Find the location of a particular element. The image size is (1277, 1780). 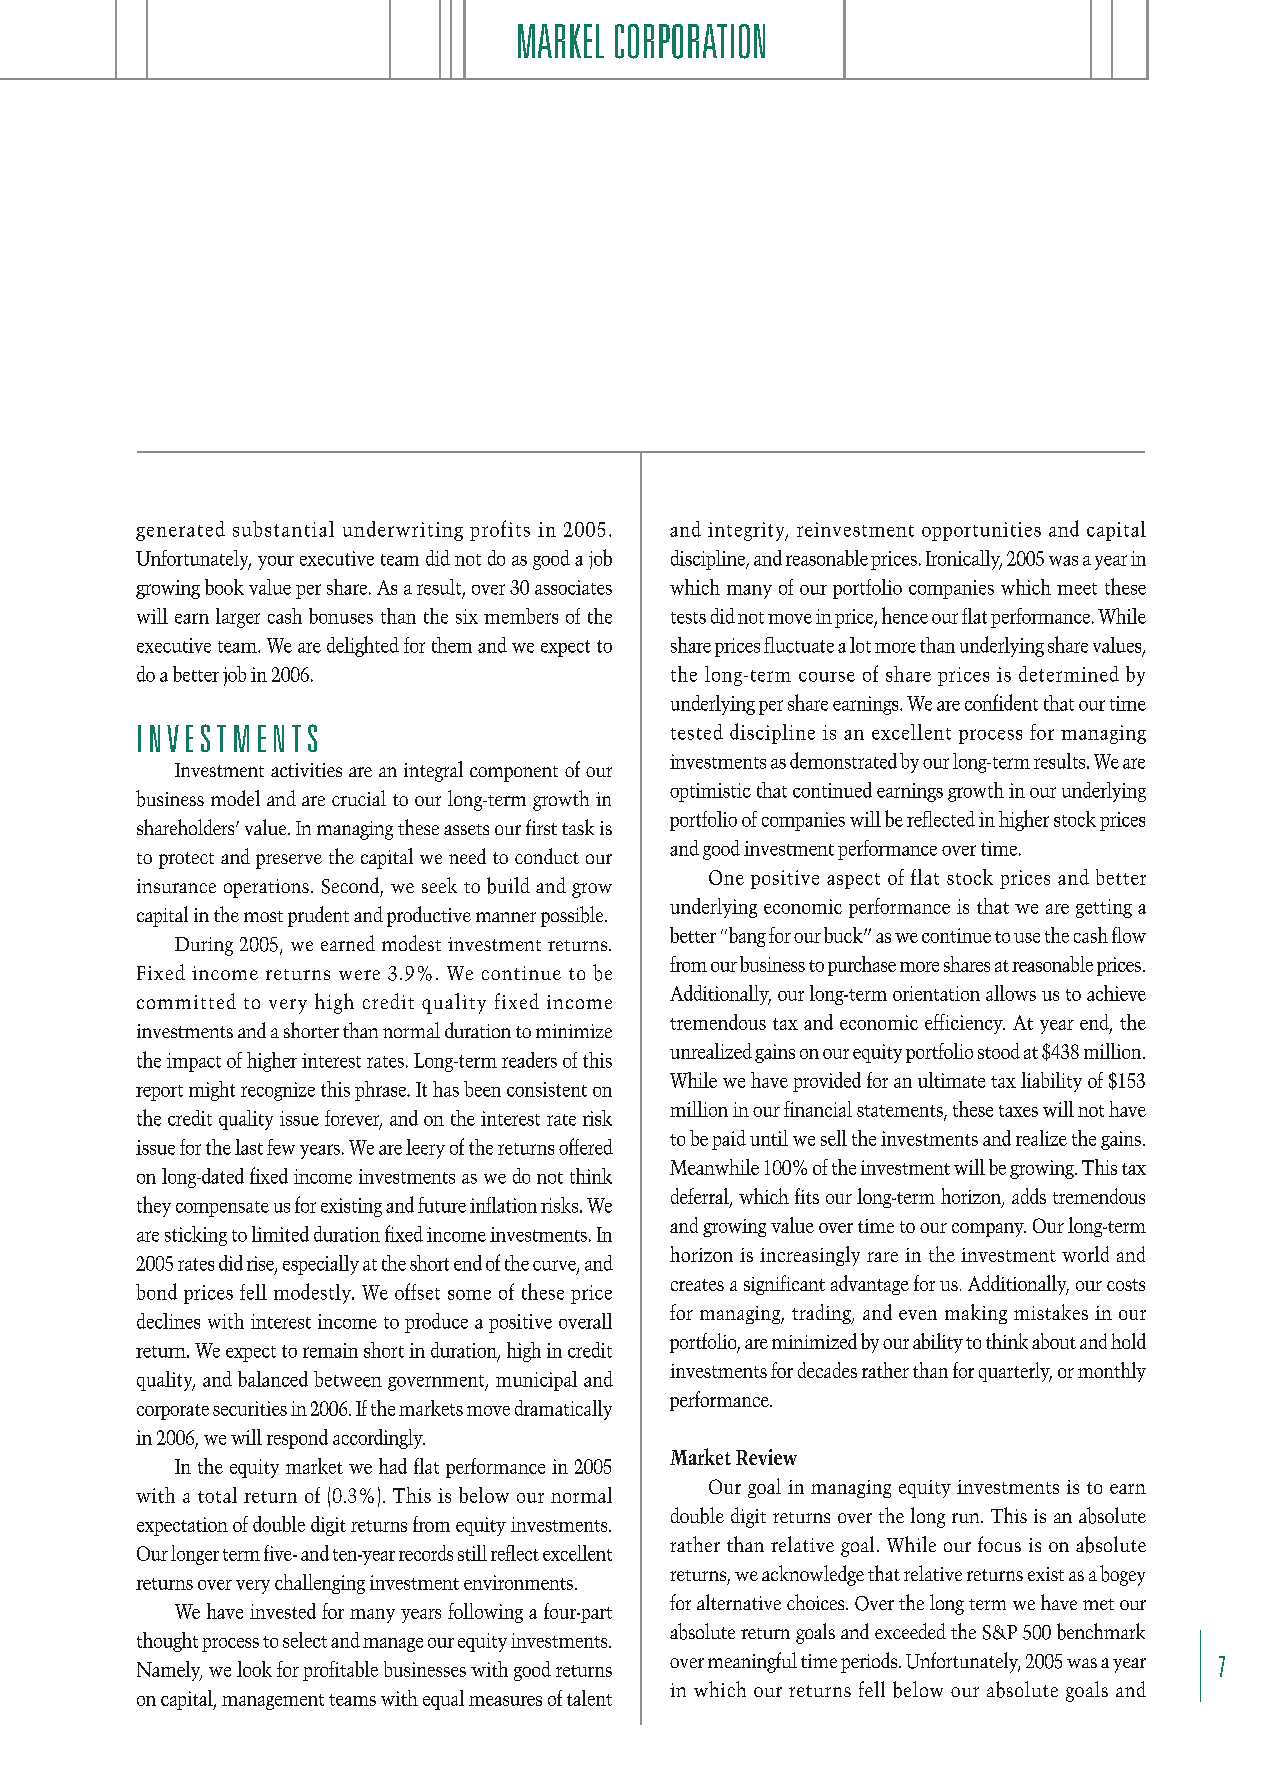

mistakes is located at coordinates (1051, 1312).
